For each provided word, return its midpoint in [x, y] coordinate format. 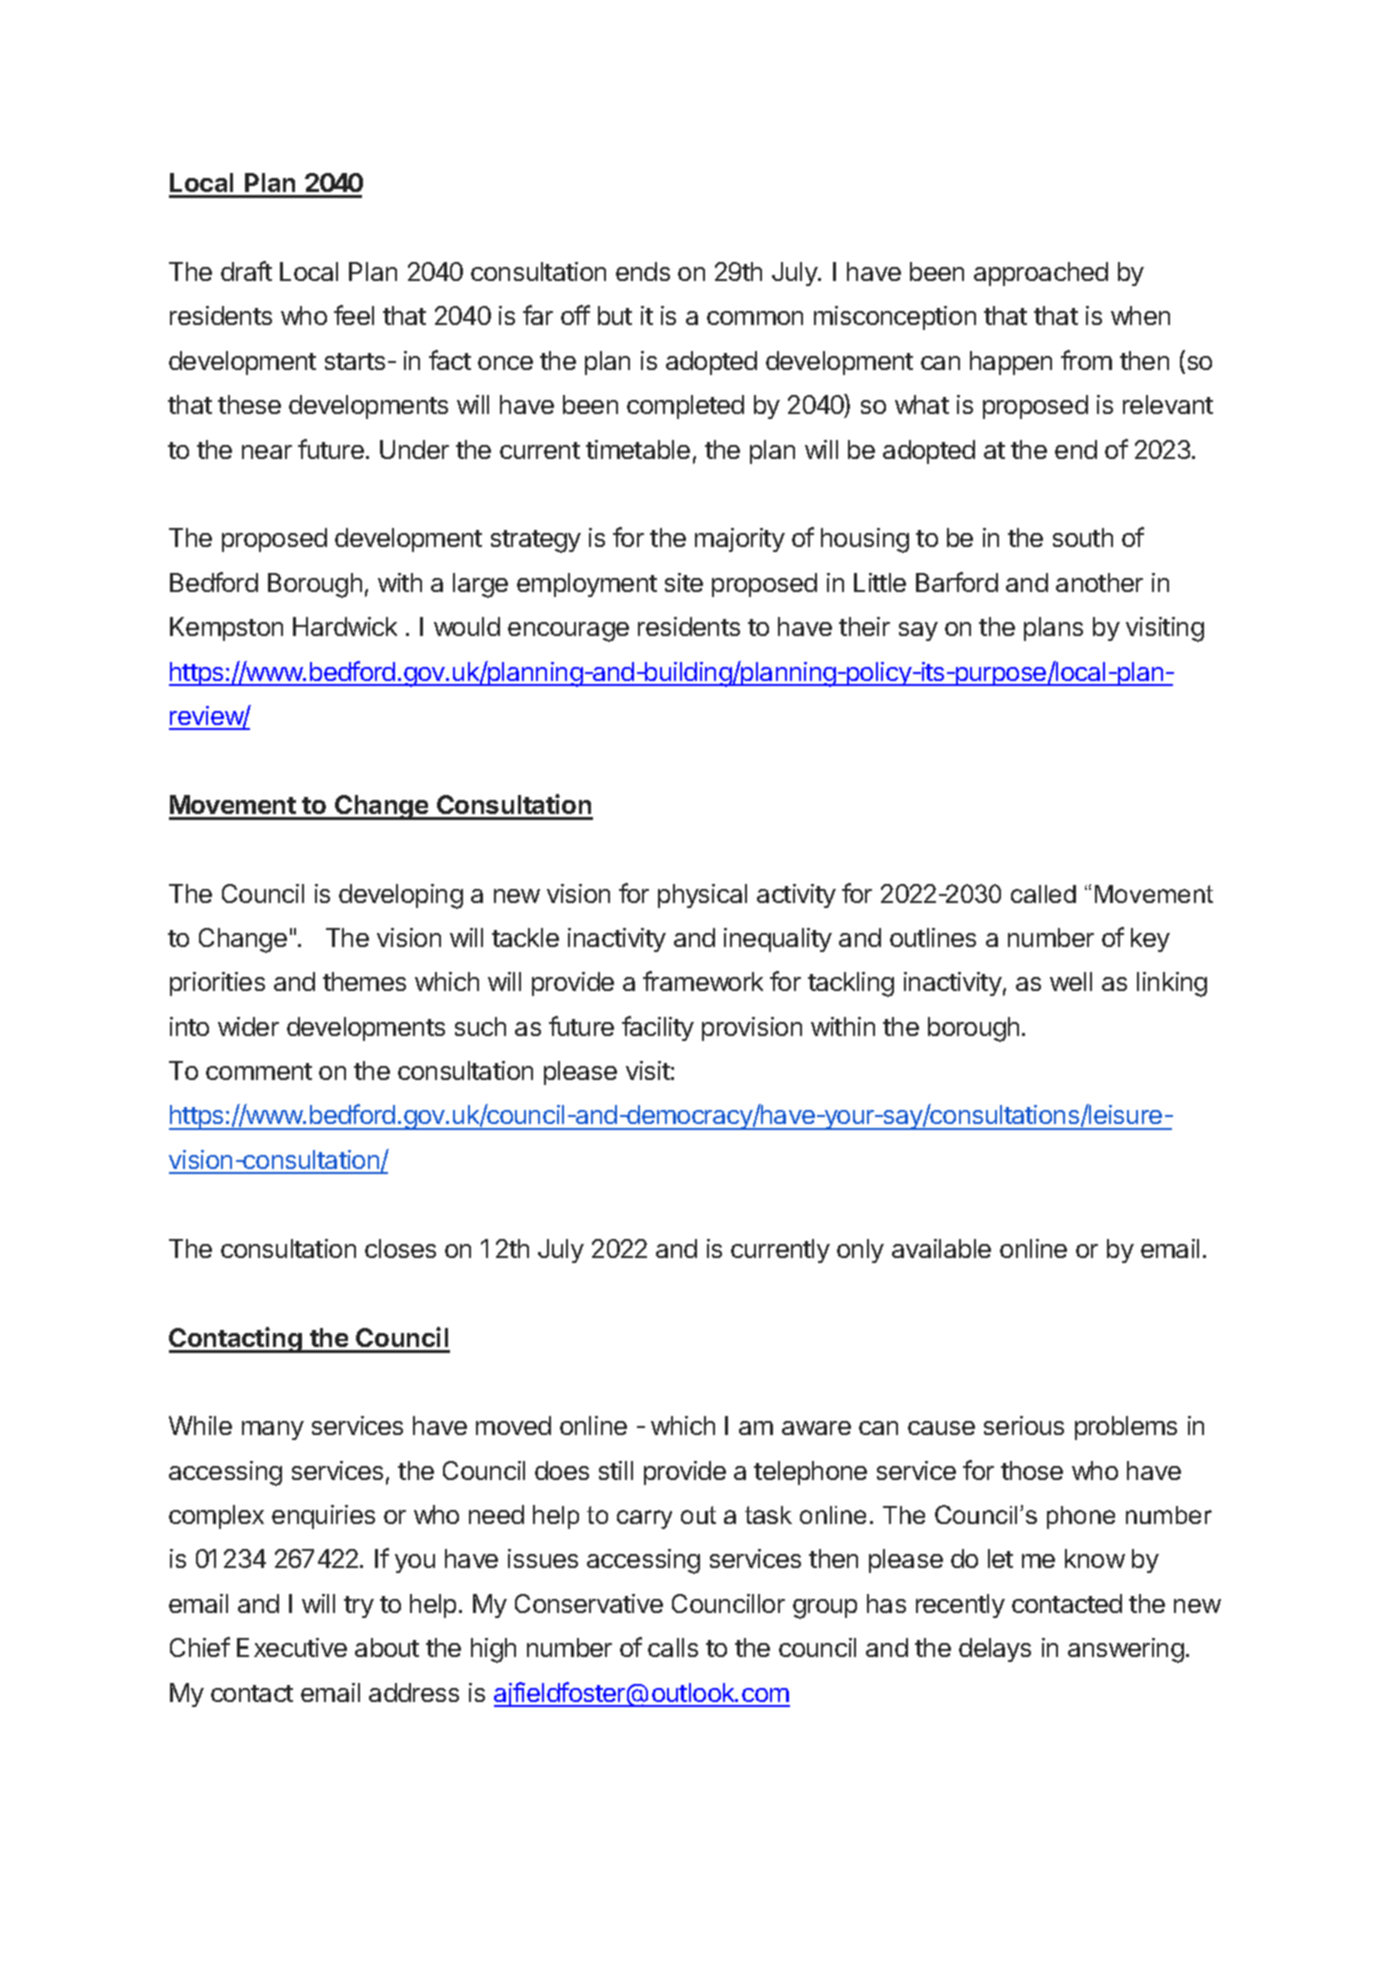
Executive [292, 1647]
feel [354, 315]
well [1071, 981]
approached [1041, 274]
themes [364, 981]
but [615, 315]
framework [703, 981]
